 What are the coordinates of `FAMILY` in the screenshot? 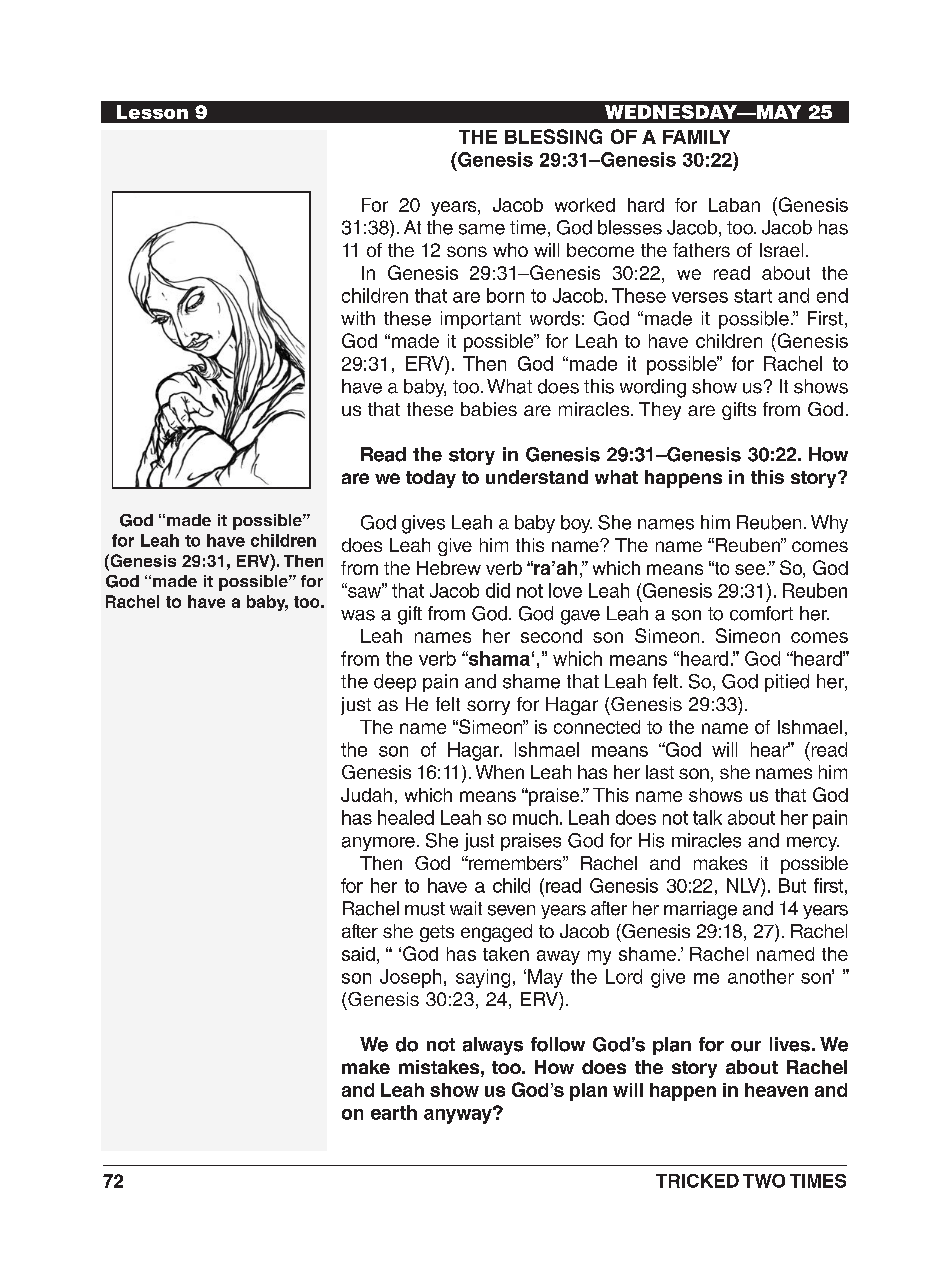 It's located at (696, 137).
